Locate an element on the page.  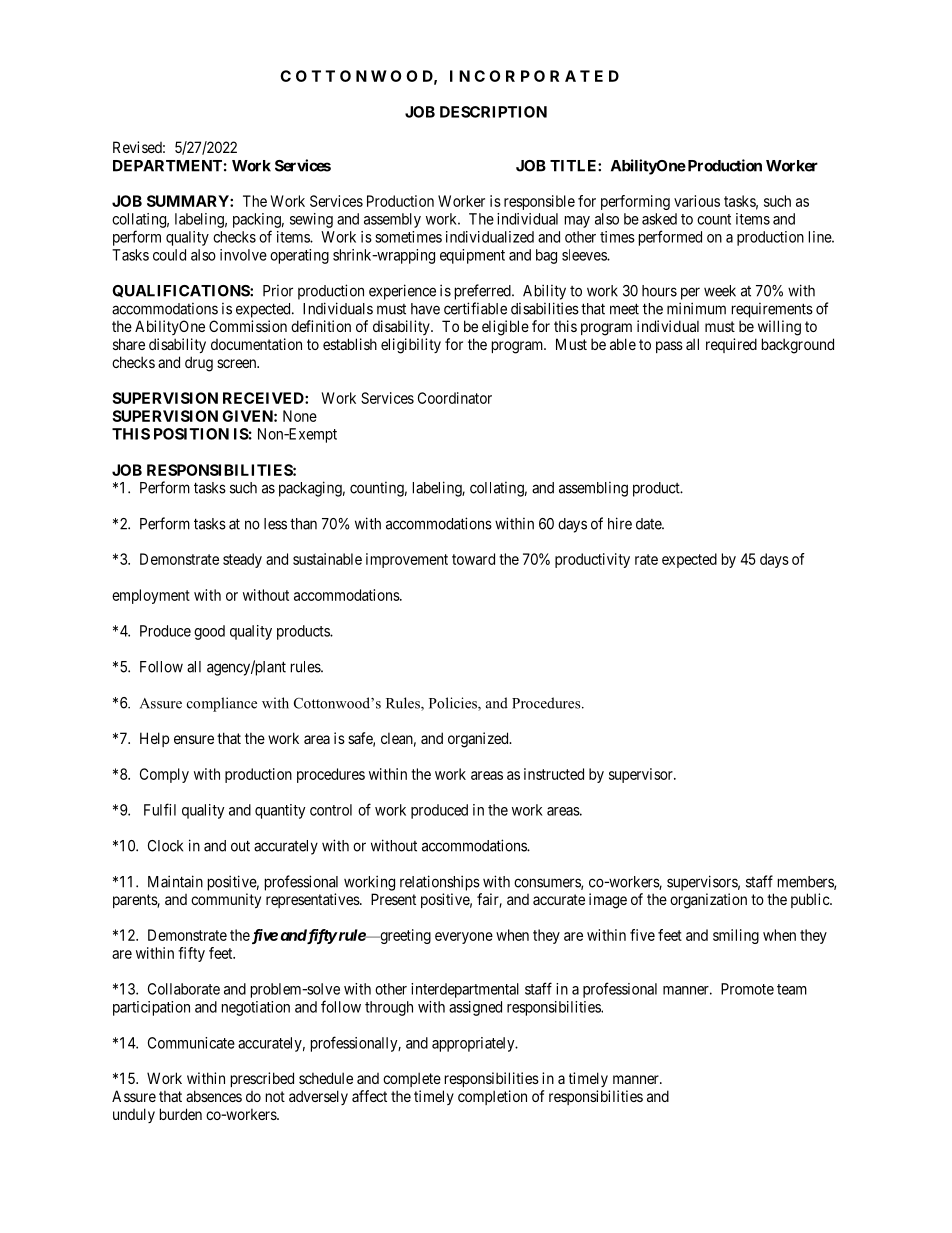
good is located at coordinates (209, 632).
